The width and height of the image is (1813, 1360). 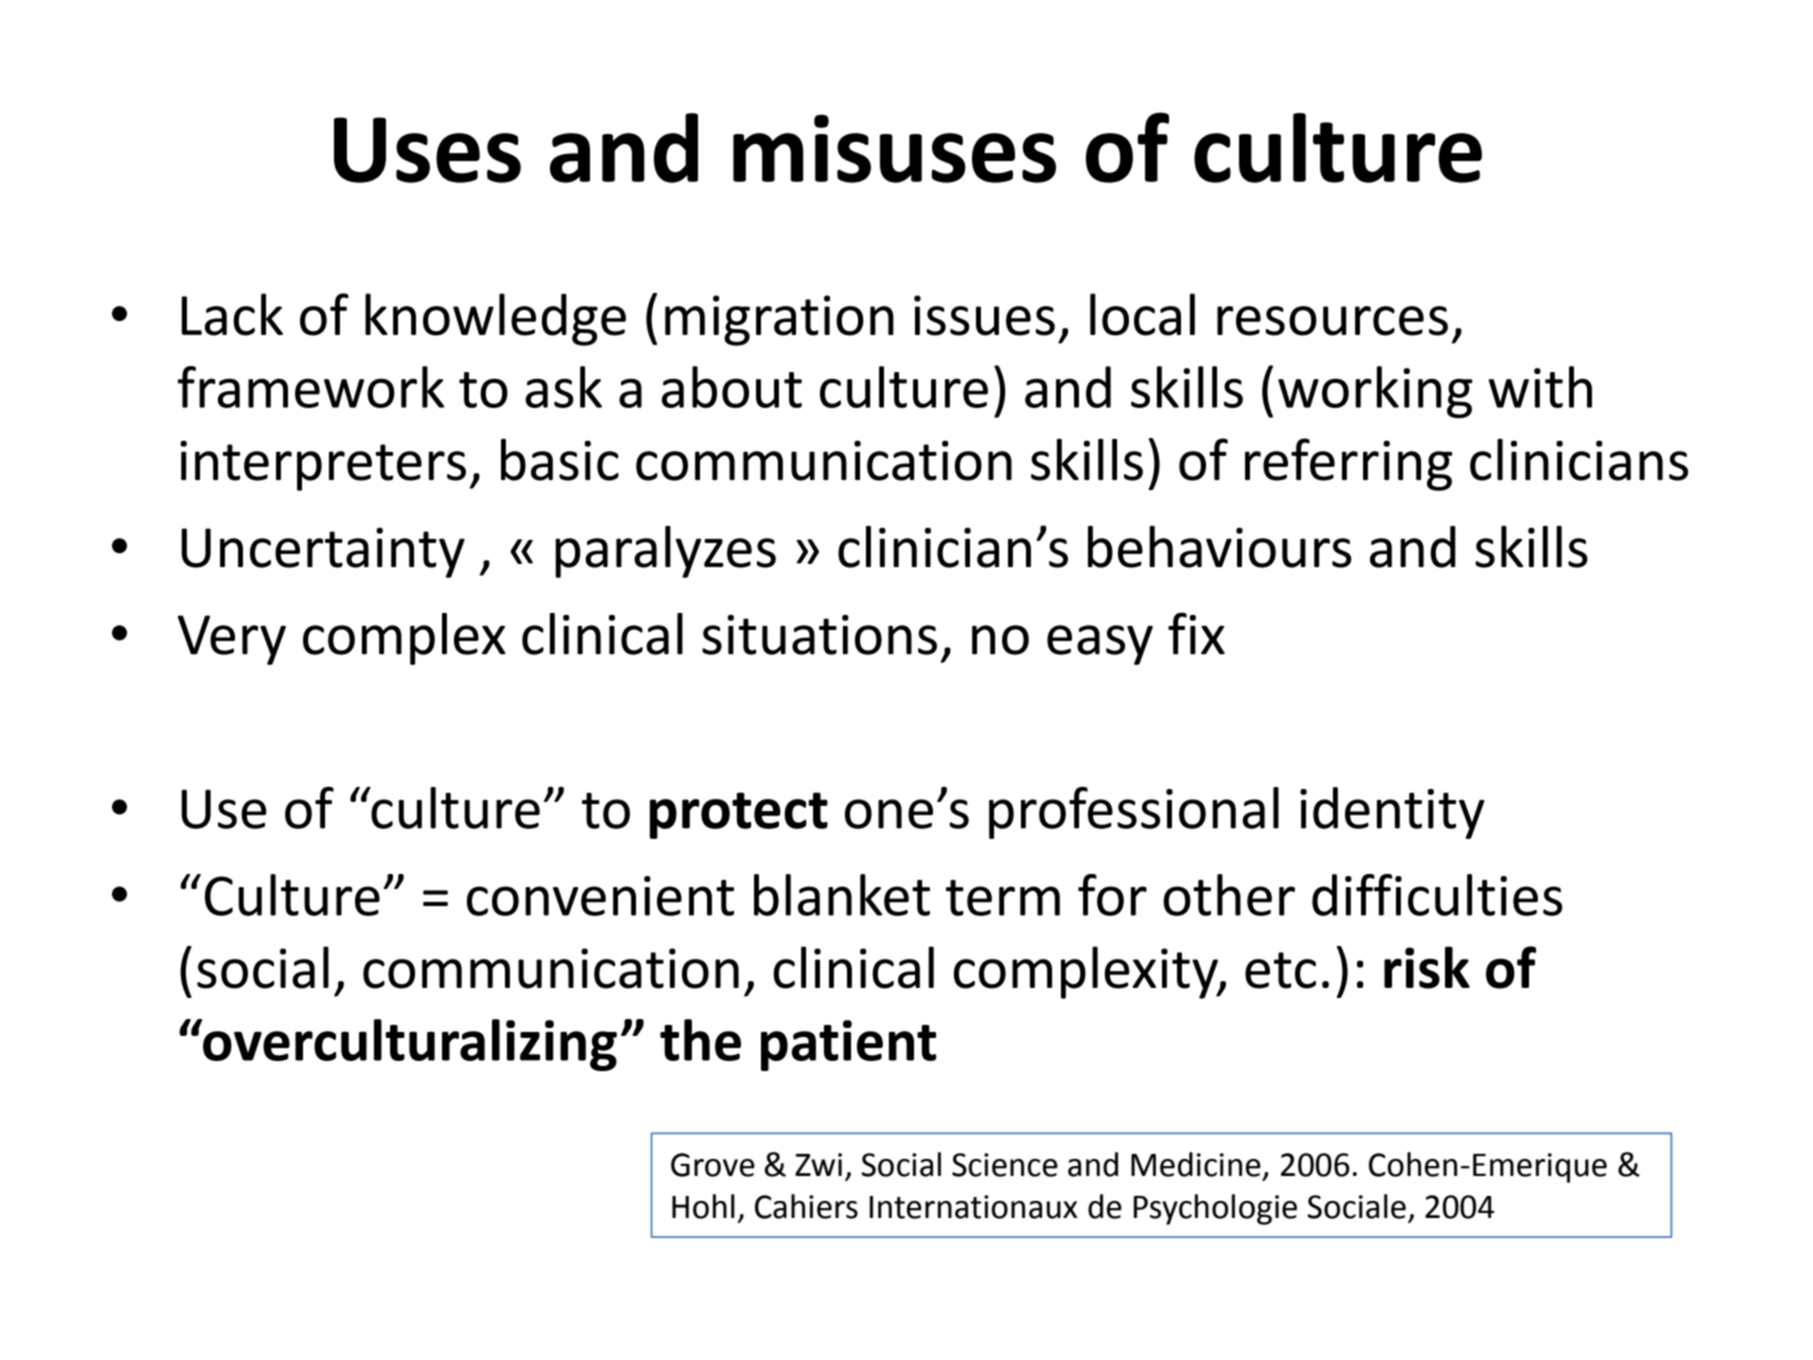 What do you see at coordinates (713, 1165) in the image?
I see `Grove` at bounding box center [713, 1165].
